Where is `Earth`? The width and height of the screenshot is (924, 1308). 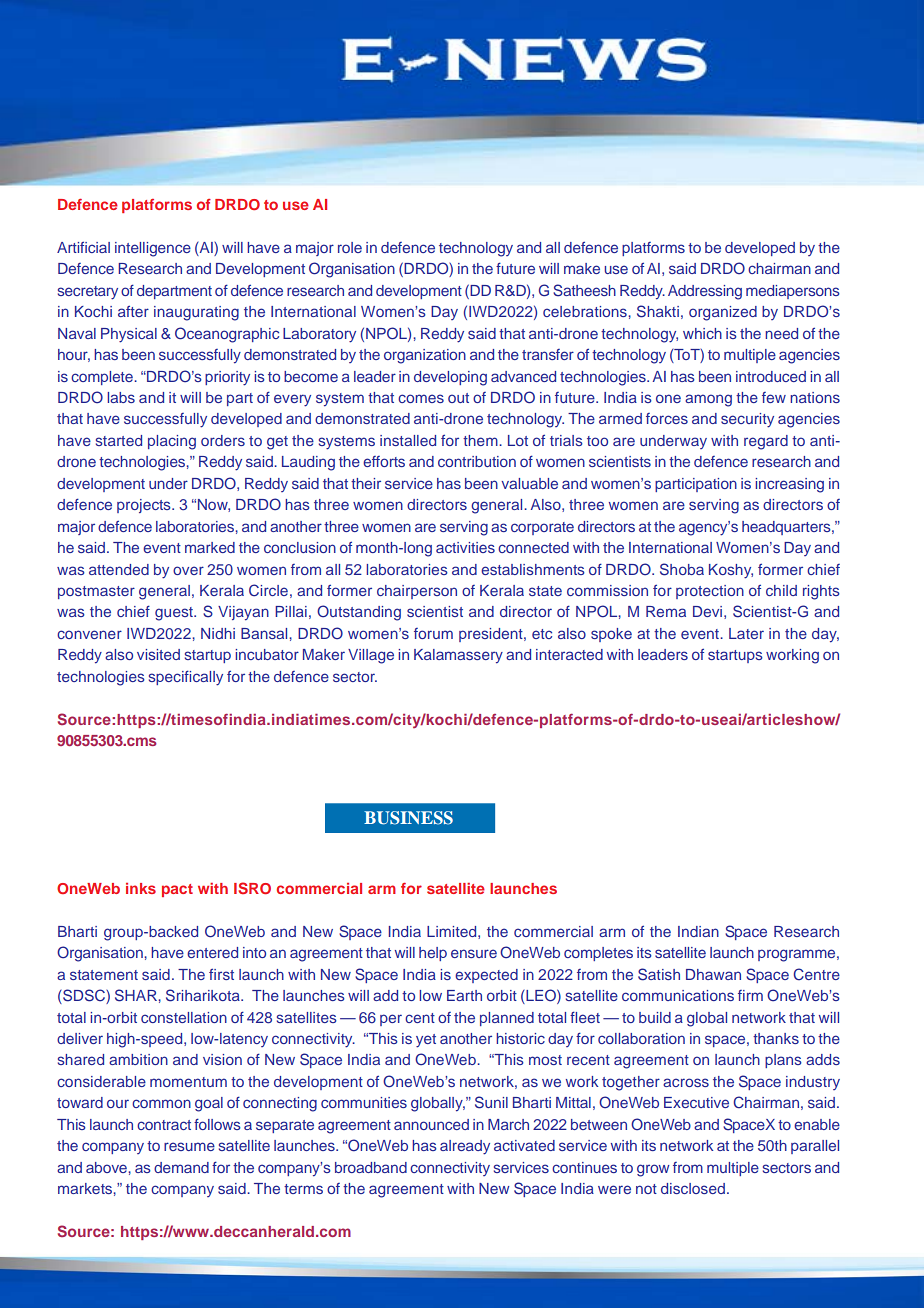 Earth is located at coordinates (464, 995).
